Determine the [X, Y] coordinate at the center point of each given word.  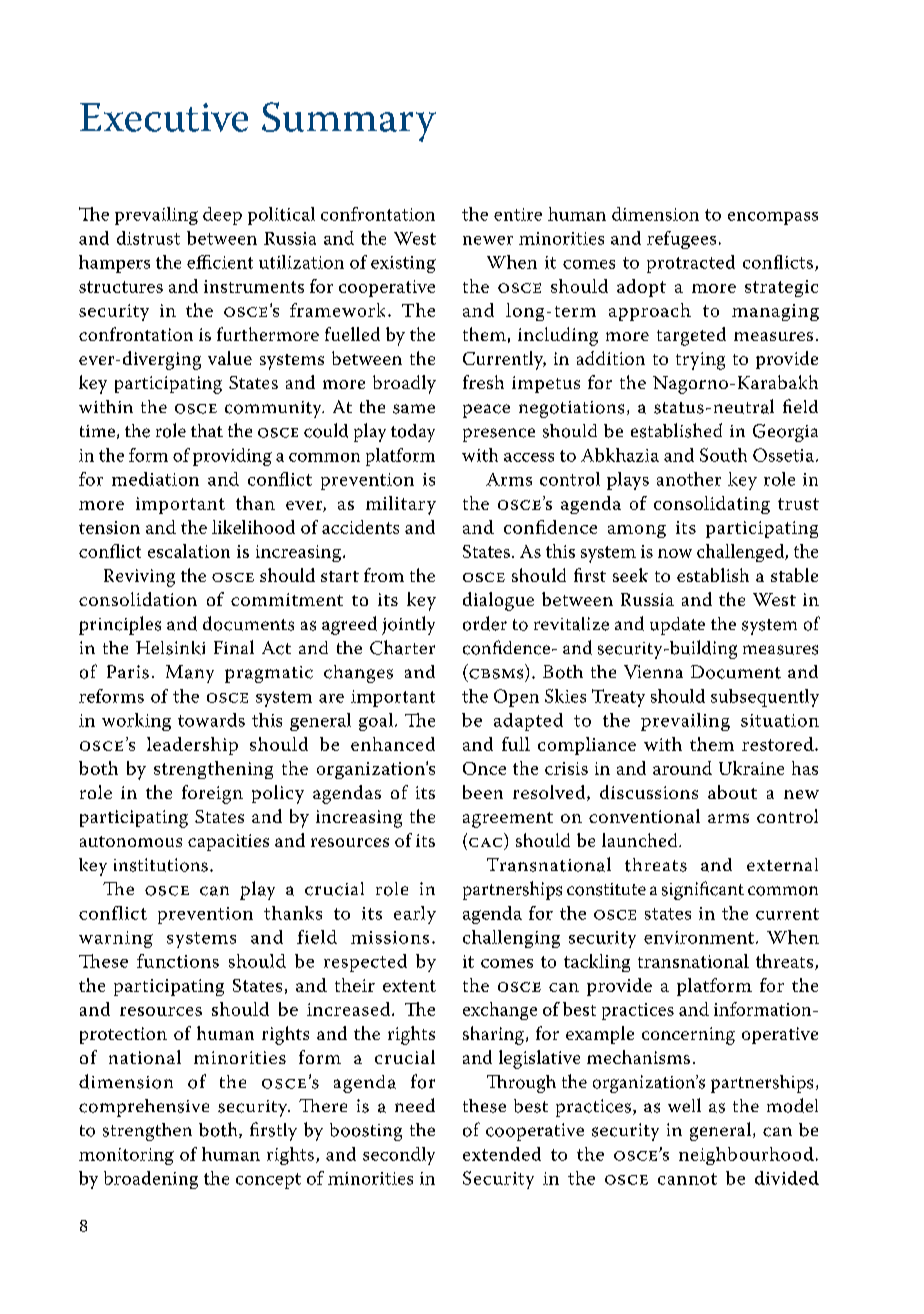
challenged [741, 553]
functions [178, 961]
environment [699, 937]
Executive [164, 117]
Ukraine [751, 768]
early [415, 915]
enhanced [393, 744]
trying [700, 361]
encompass [773, 218]
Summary [349, 122]
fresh [483, 382]
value [230, 358]
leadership [192, 746]
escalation [189, 551]
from [384, 575]
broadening [151, 1180]
